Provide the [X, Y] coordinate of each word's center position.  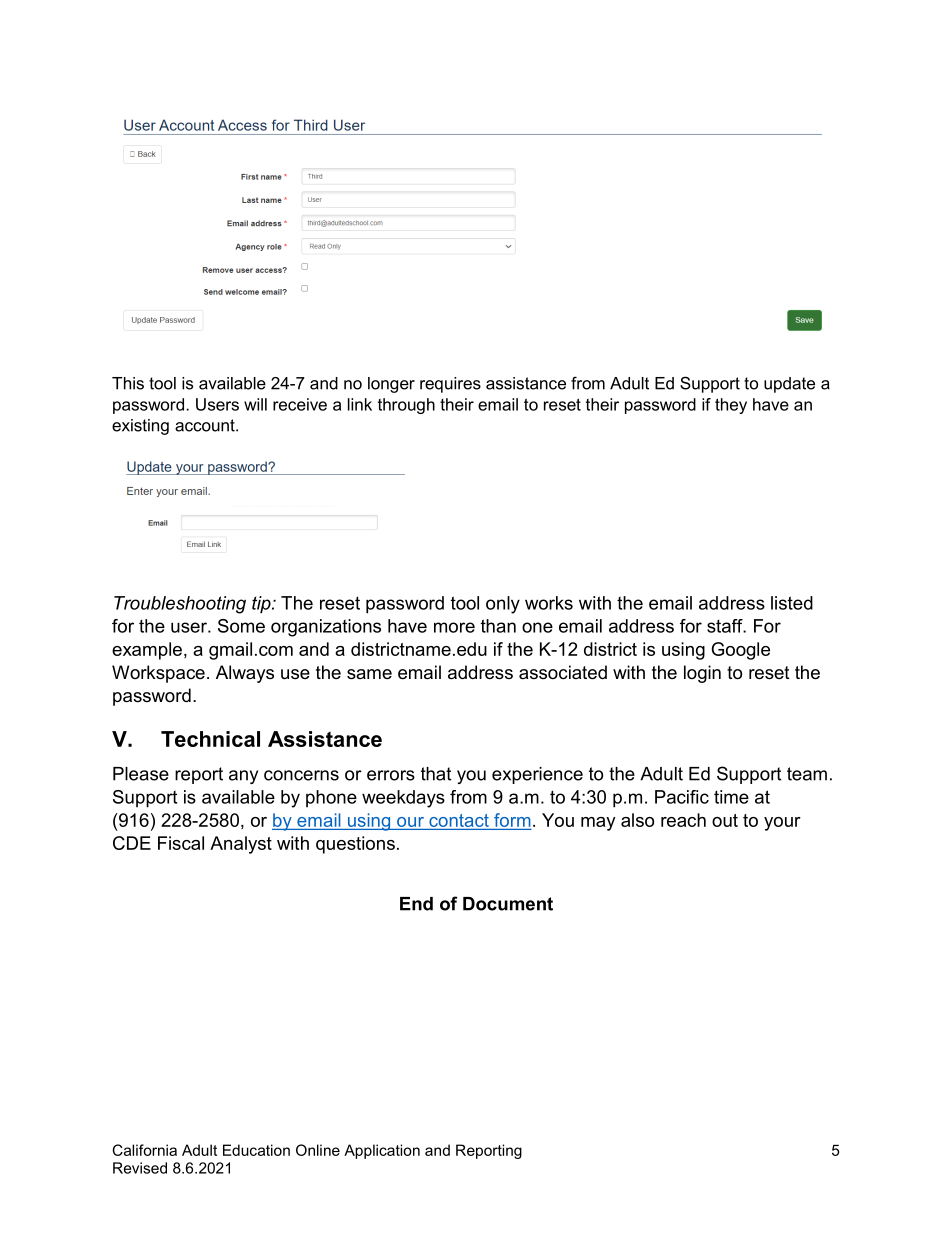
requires [450, 385]
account [206, 425]
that [436, 774]
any [243, 777]
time [731, 797]
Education [256, 1150]
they [731, 406]
